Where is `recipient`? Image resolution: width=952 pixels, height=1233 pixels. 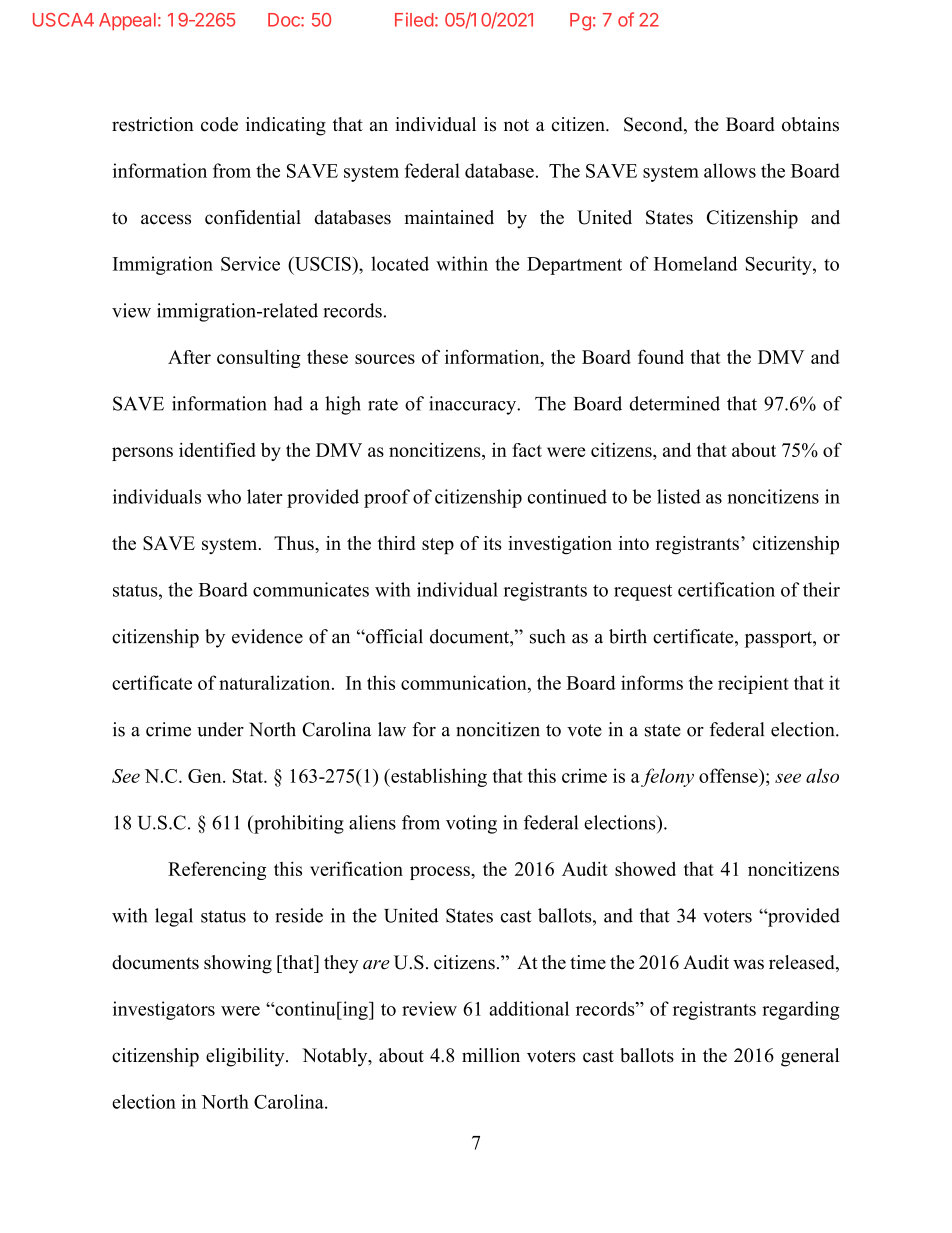 recipient is located at coordinates (753, 684).
